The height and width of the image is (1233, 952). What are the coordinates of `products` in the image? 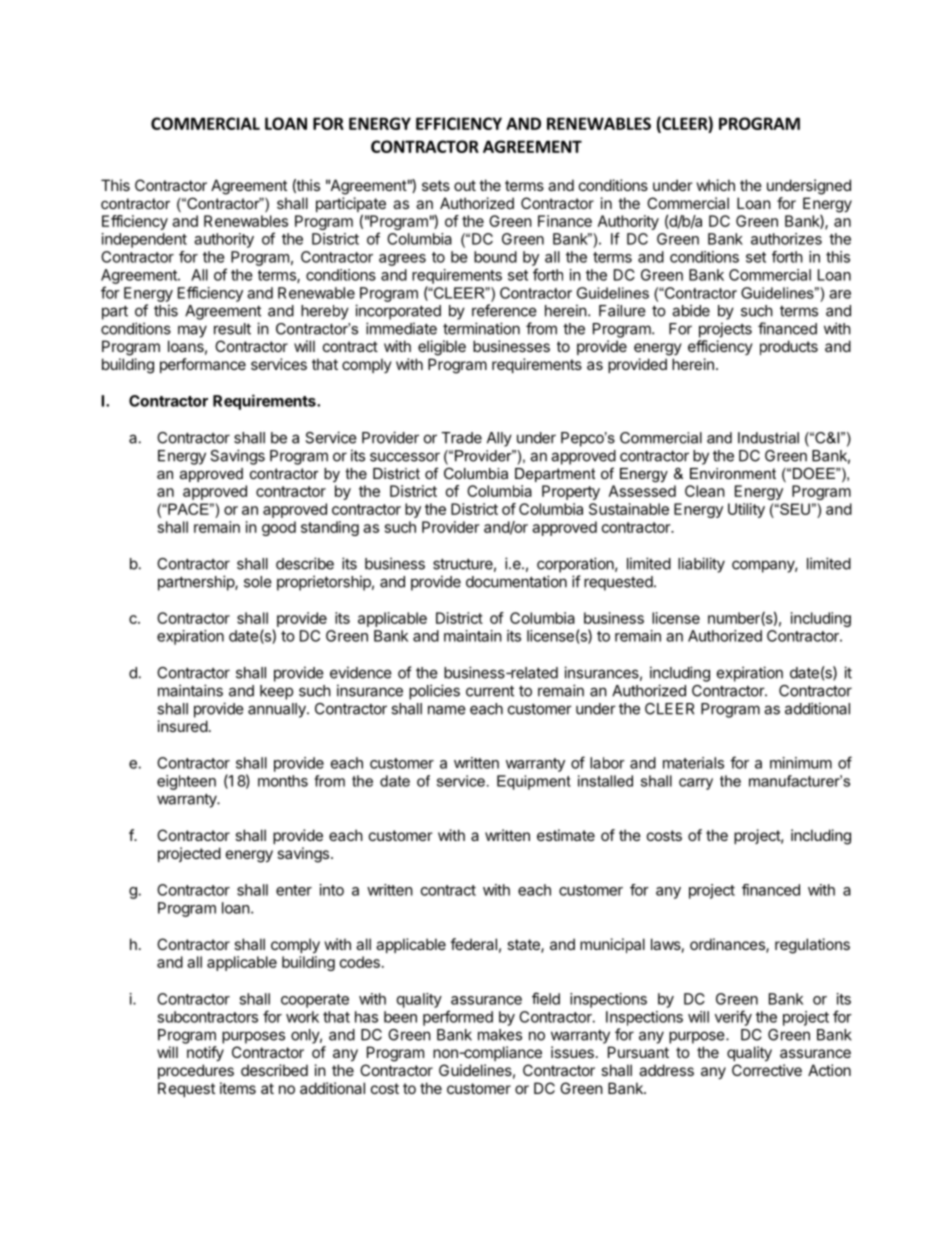 It's located at (789, 347).
